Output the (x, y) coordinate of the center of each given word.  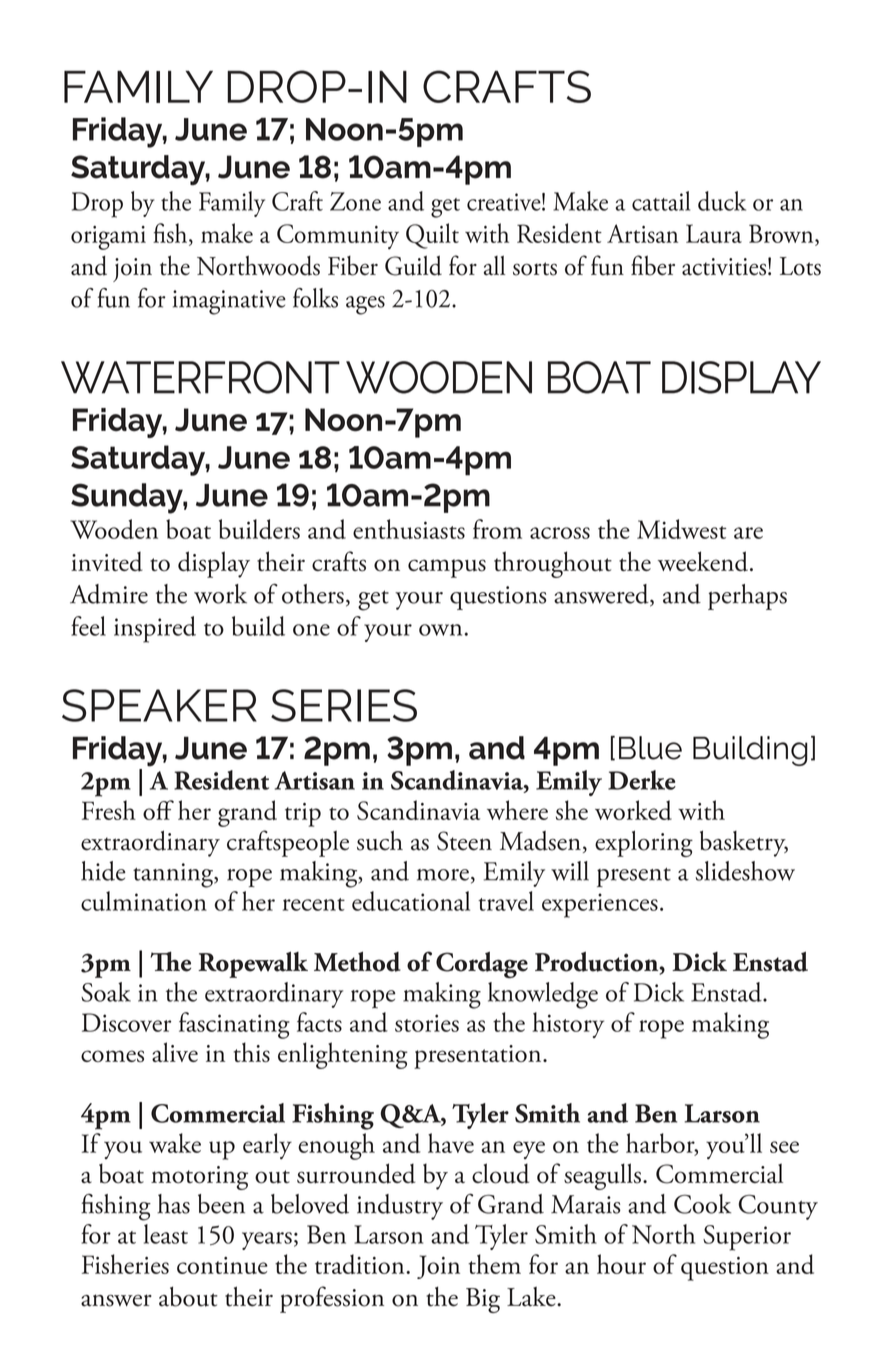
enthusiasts (409, 529)
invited (107, 561)
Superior (747, 1238)
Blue (650, 748)
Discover (126, 1022)
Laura (714, 233)
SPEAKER (159, 705)
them (494, 1264)
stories (427, 1023)
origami (108, 238)
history (568, 1025)
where (517, 810)
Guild (413, 265)
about (188, 1296)
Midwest (682, 529)
